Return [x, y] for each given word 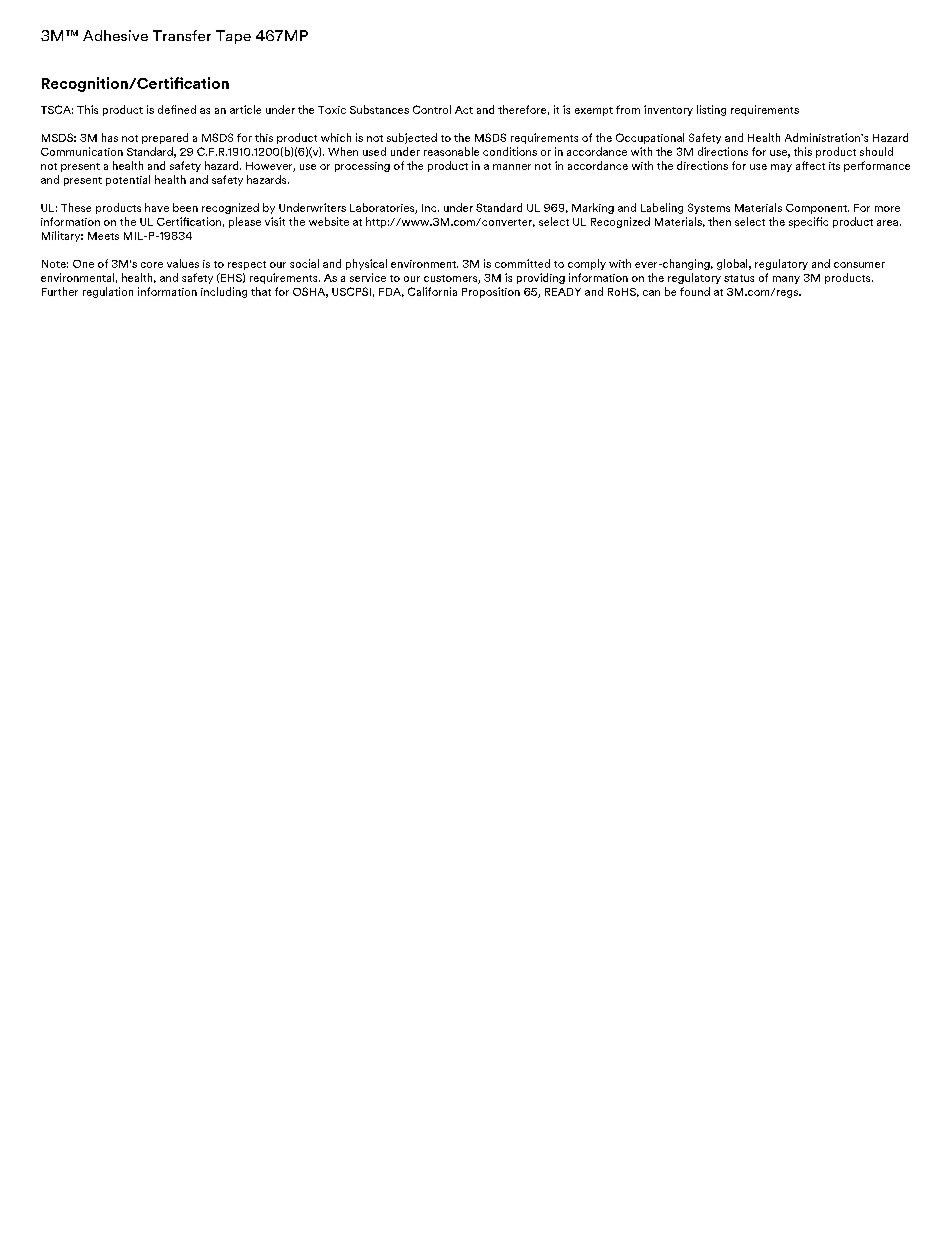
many [786, 280]
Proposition [491, 292]
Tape [233, 37]
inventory [668, 110]
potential [128, 180]
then [719, 221]
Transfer [182, 35]
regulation [108, 292]
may [781, 168]
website [329, 221]
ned [187, 109]
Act [464, 110]
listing [711, 110]
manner [512, 167]
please [245, 222]
